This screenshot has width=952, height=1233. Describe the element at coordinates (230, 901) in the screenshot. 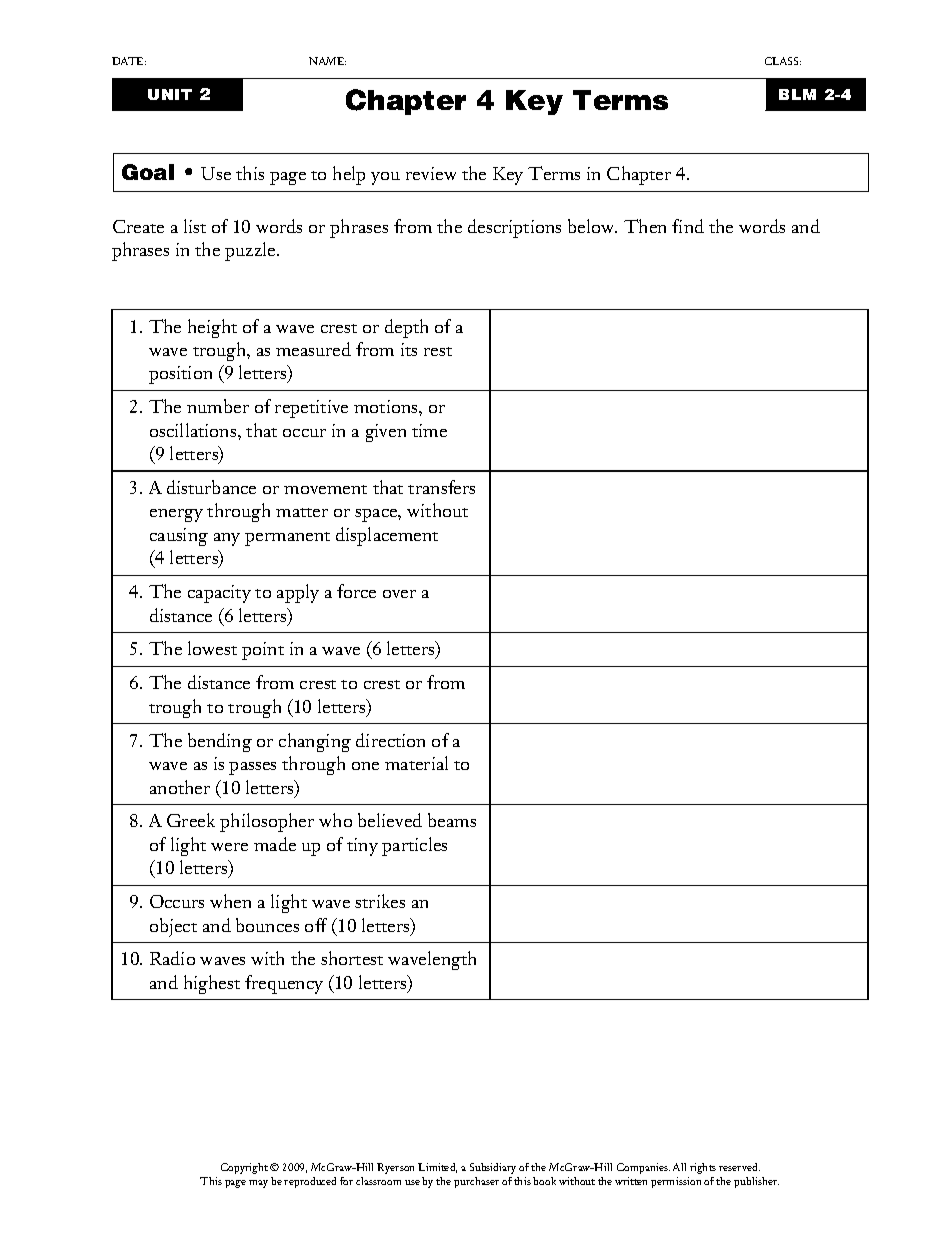

I see `when` at that location.
